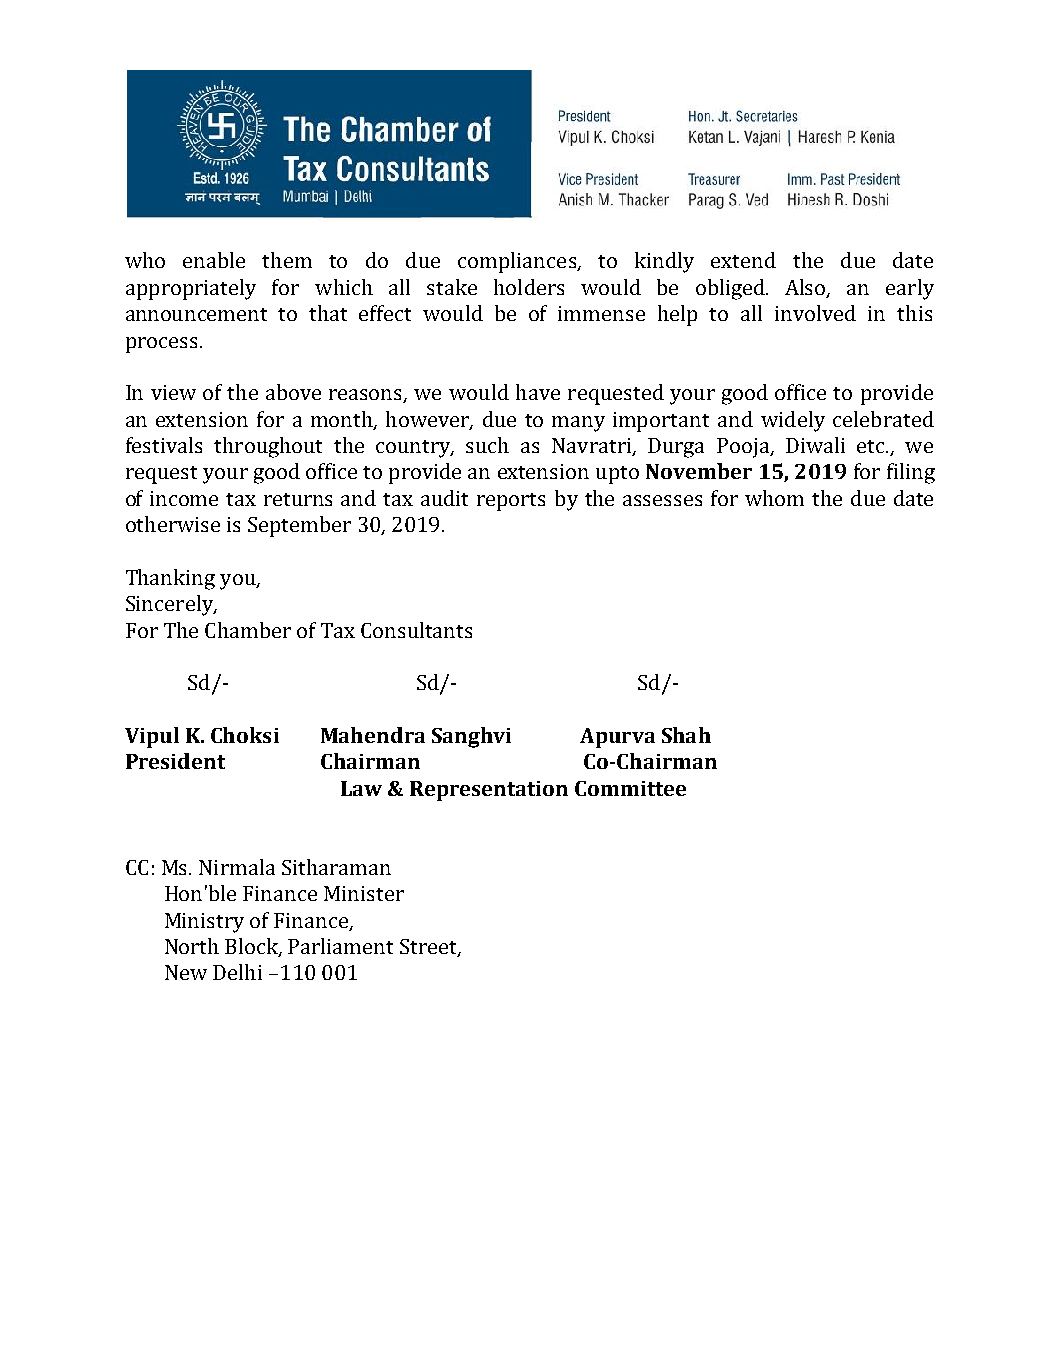 This image has height=1370, width=1059. What do you see at coordinates (529, 287) in the image?
I see `holders` at bounding box center [529, 287].
